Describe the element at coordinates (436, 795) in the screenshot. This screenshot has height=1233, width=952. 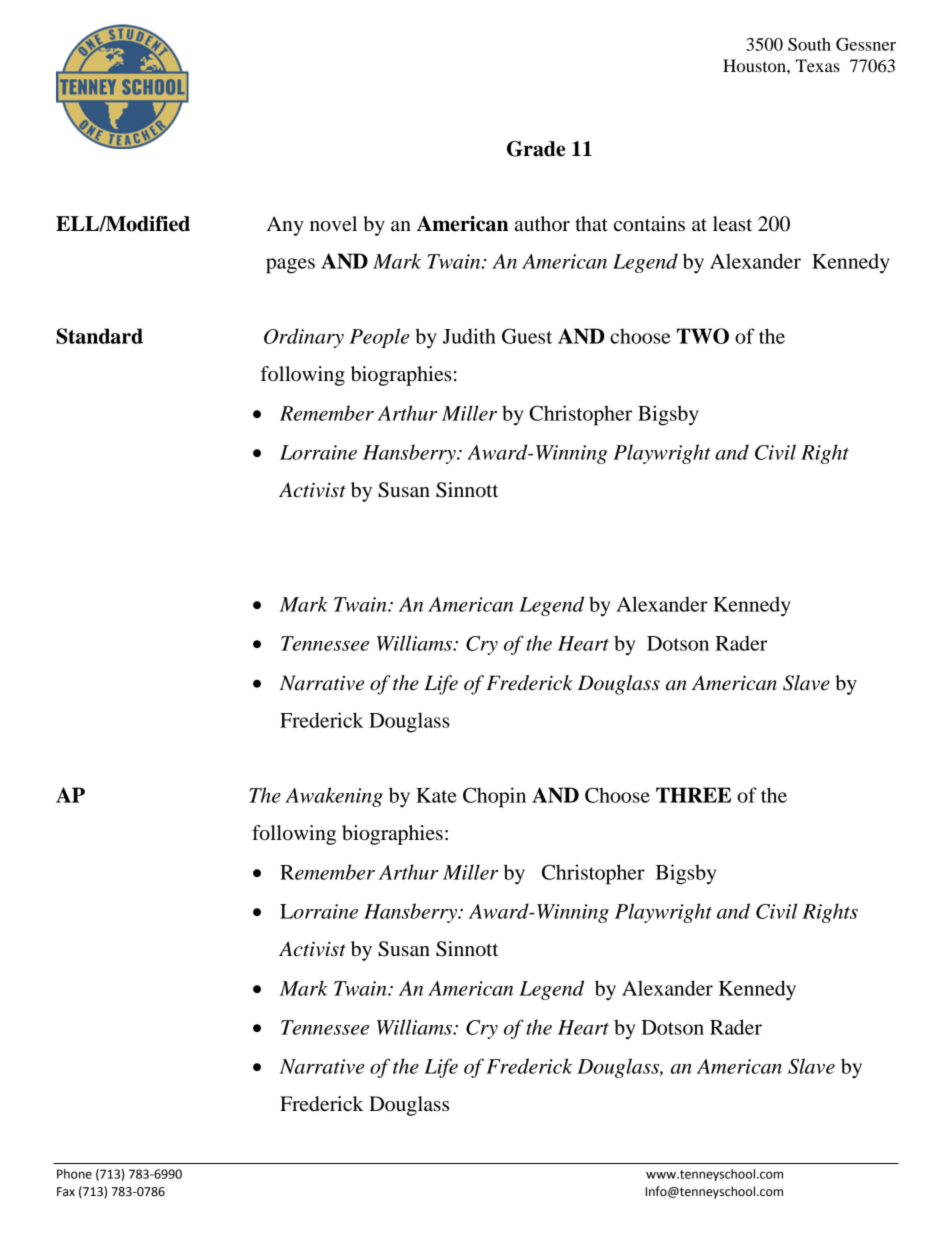
I see `Kate` at that location.
